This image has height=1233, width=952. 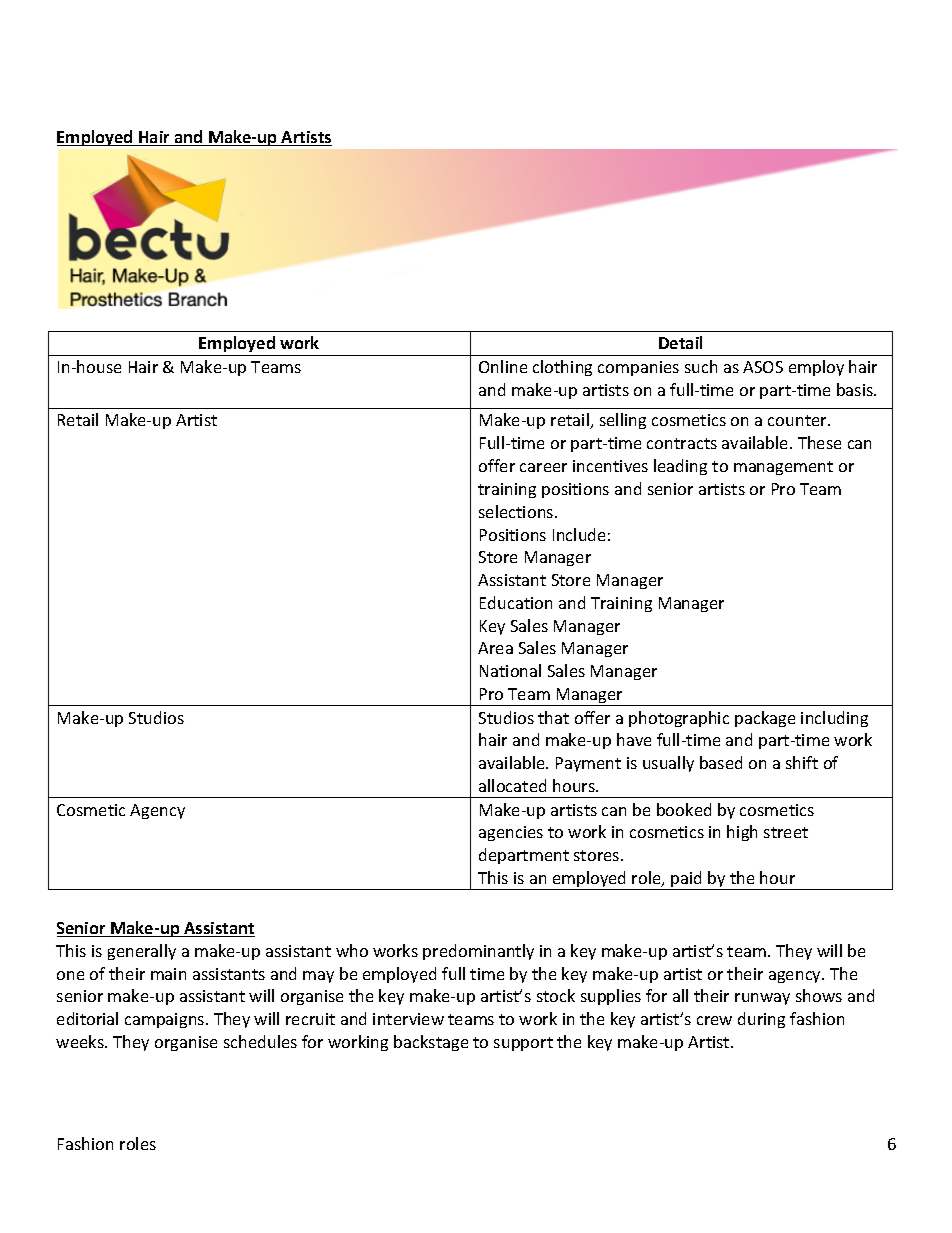 I want to click on clothing, so click(x=562, y=368).
